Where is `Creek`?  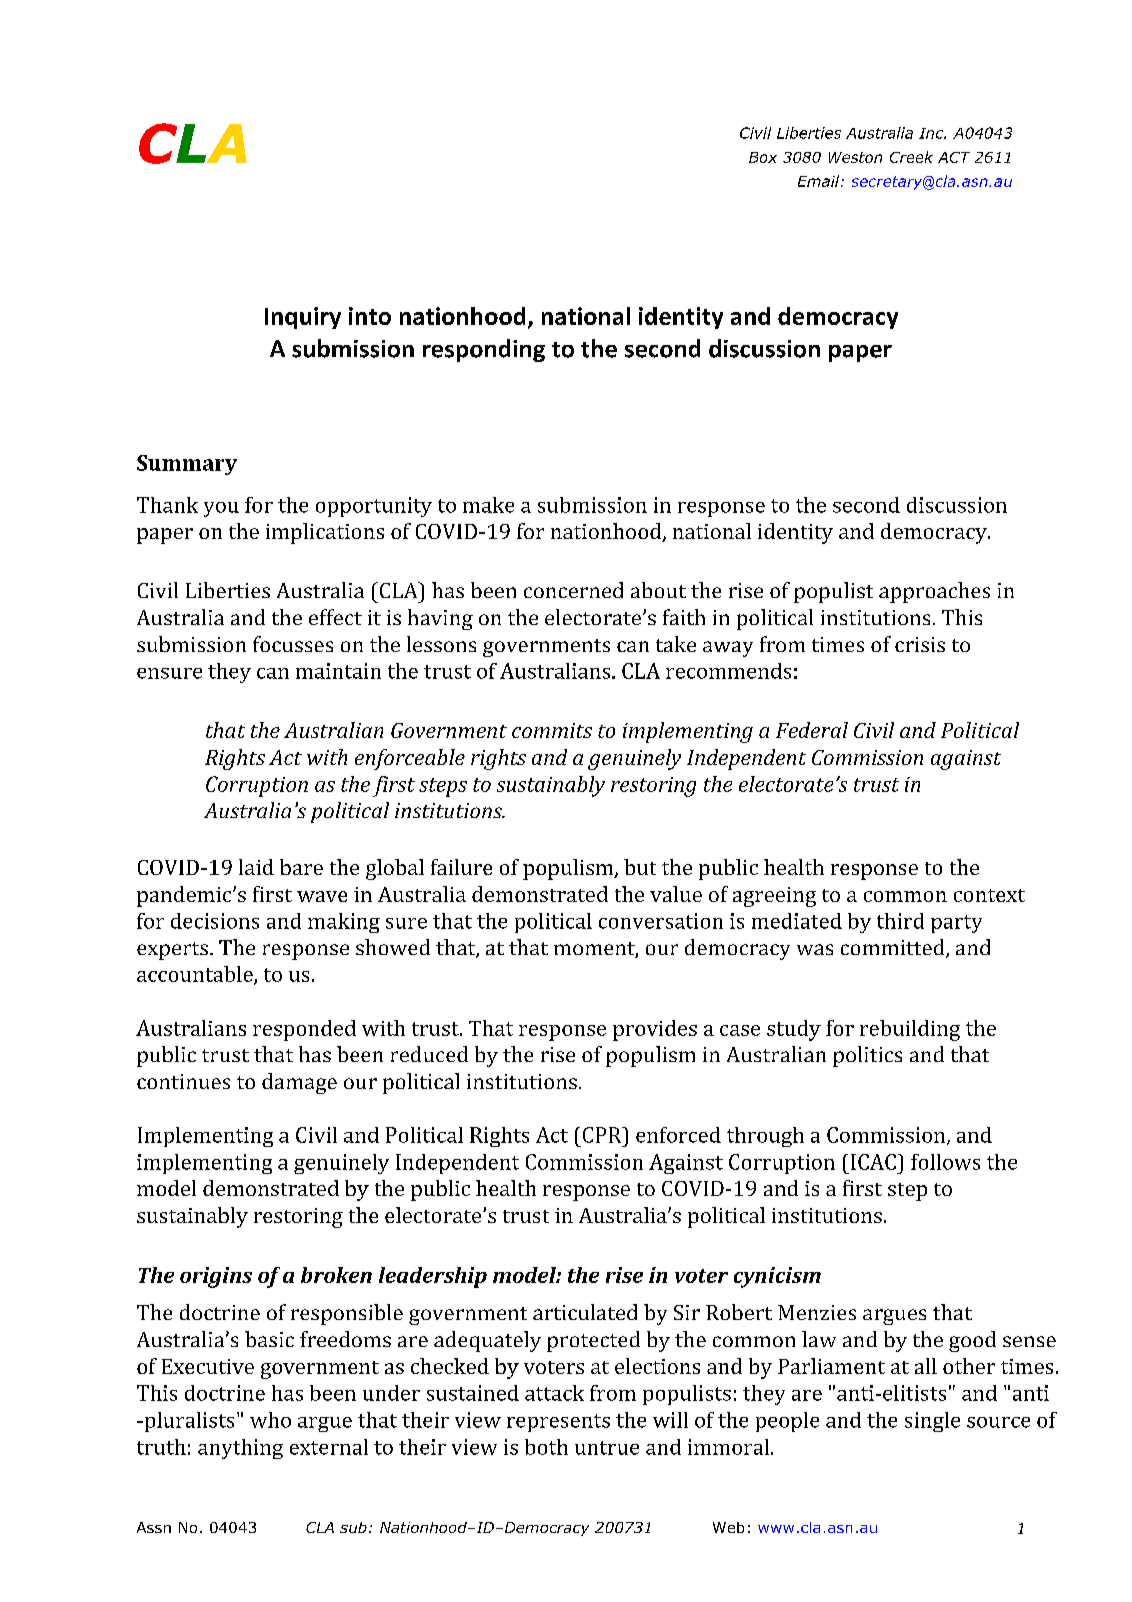
Creek is located at coordinates (911, 157).
